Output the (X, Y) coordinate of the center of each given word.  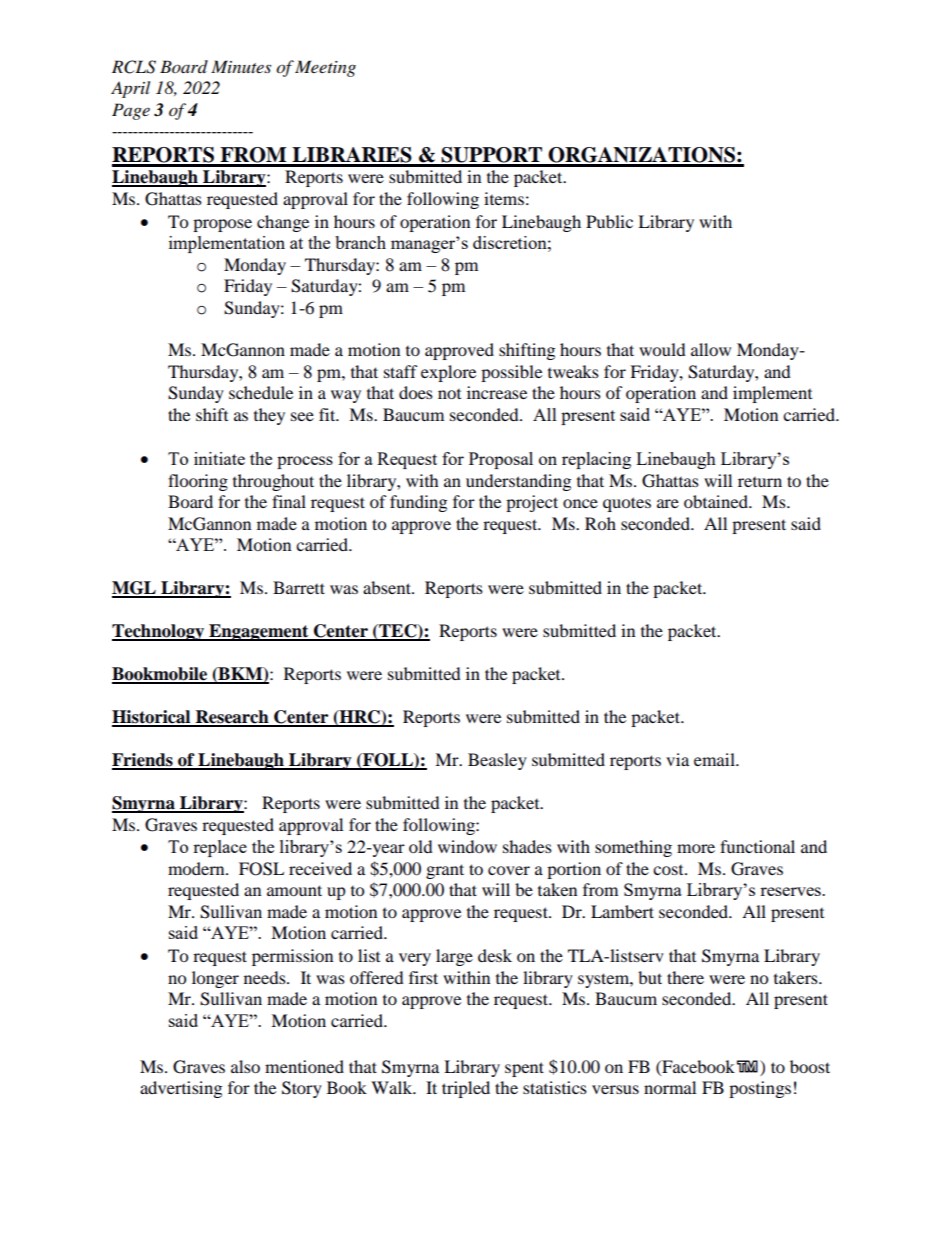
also (245, 1066)
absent (388, 587)
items (504, 198)
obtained (717, 501)
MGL (135, 589)
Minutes (241, 66)
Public (609, 221)
